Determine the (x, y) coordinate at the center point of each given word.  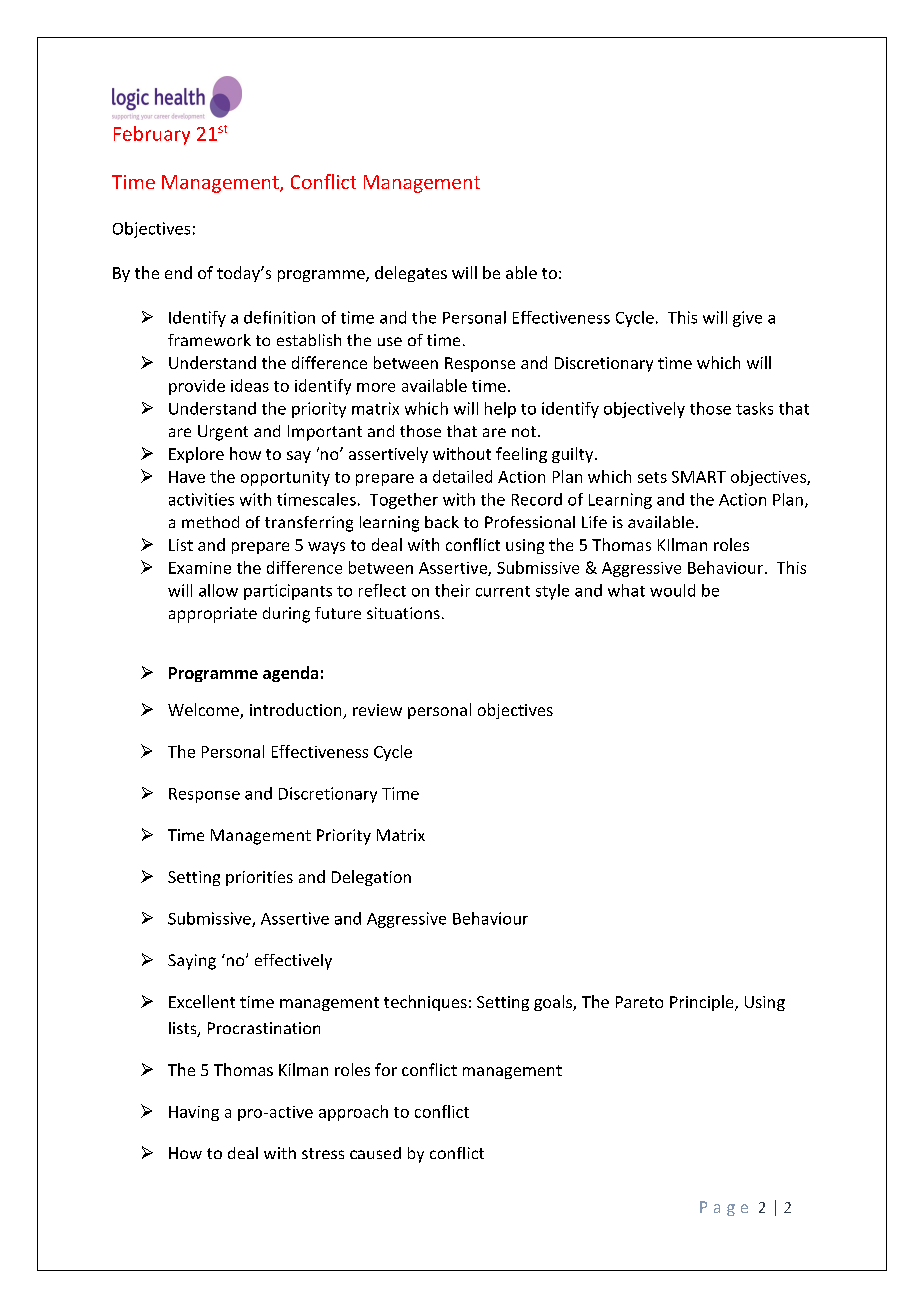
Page (724, 1208)
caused (375, 1153)
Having (194, 1113)
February (152, 135)
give (747, 319)
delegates (411, 274)
